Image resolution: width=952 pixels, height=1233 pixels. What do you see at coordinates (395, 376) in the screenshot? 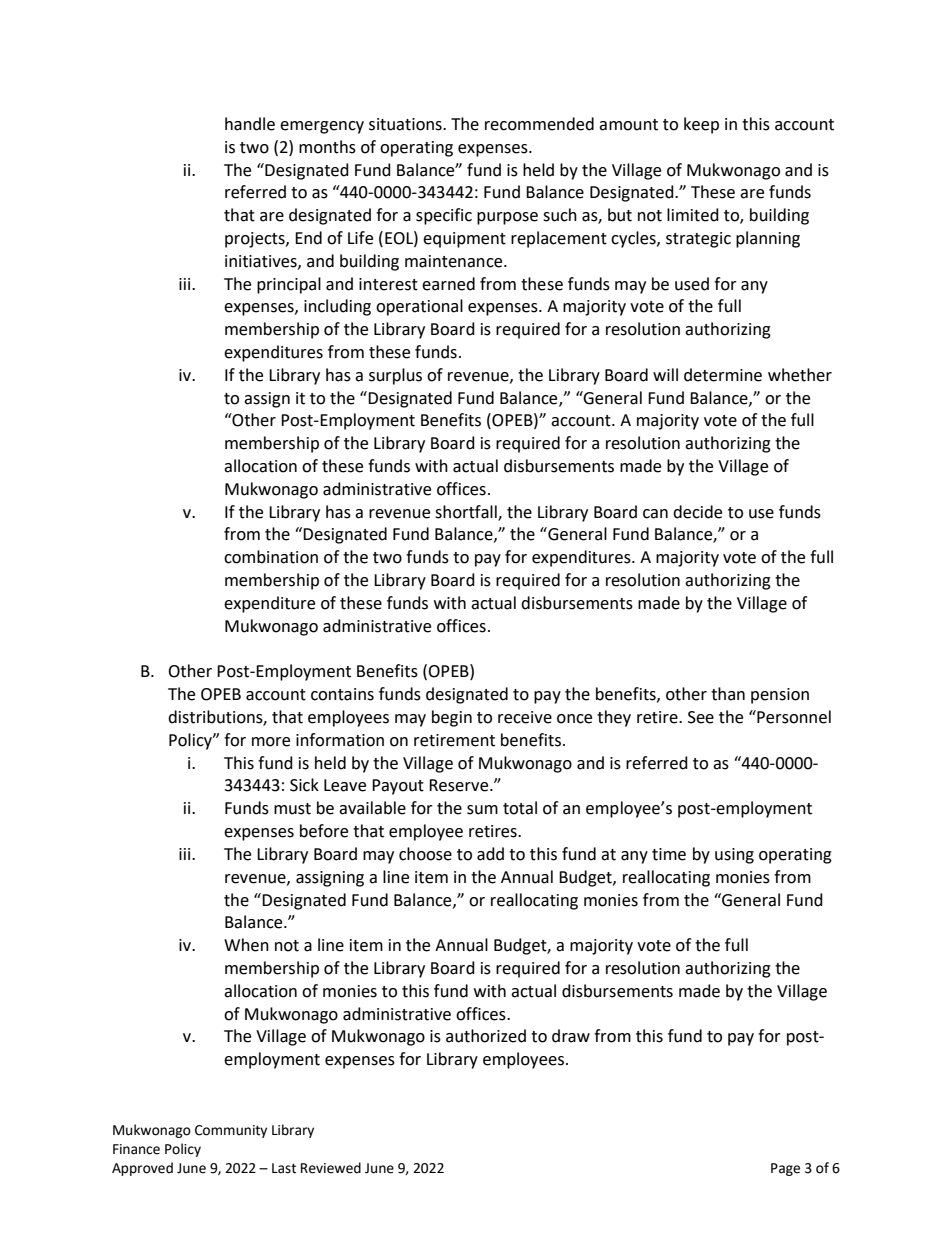
I see `surplus` at bounding box center [395, 376].
